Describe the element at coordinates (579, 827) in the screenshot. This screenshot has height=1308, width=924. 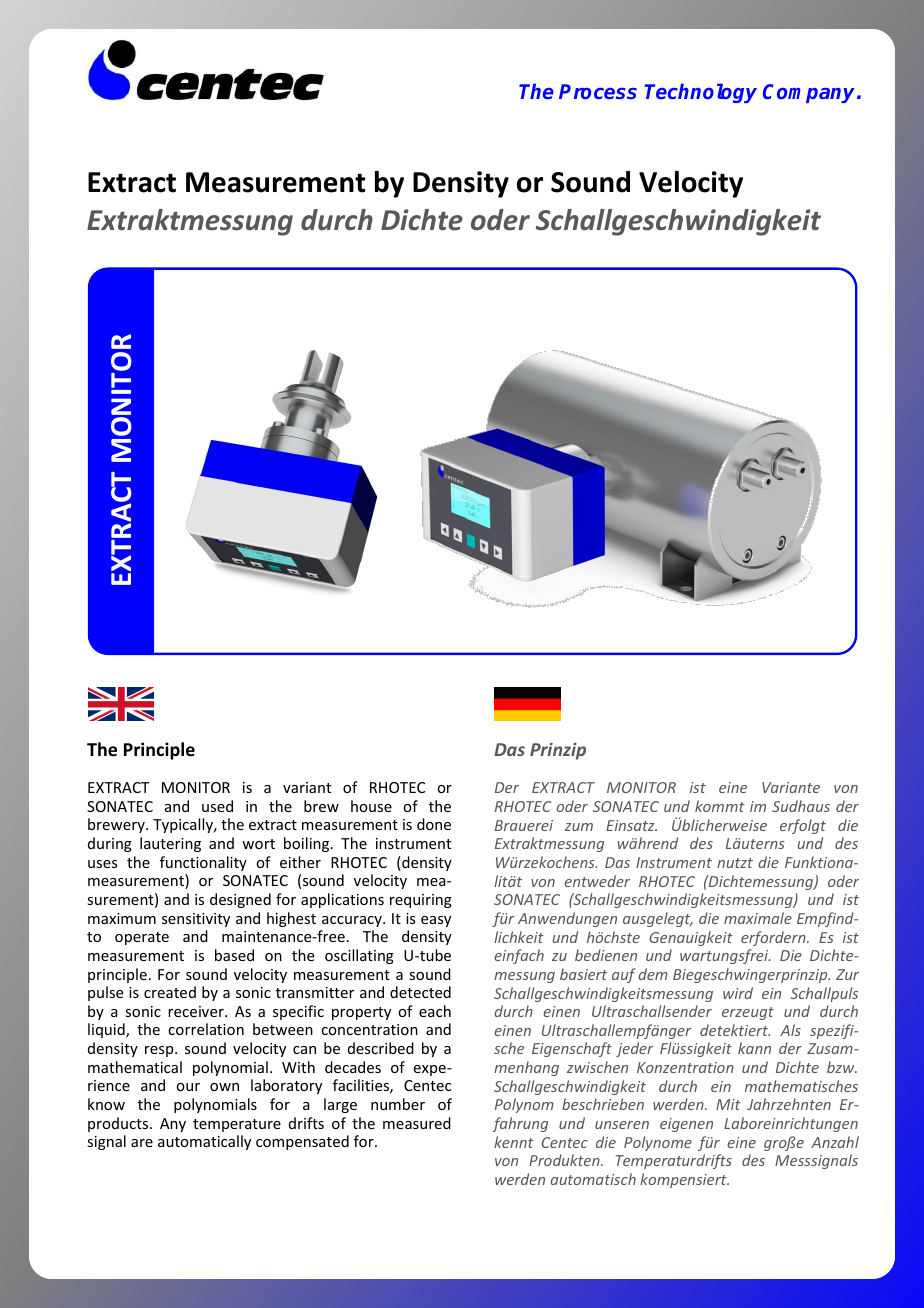
I see `zum` at that location.
